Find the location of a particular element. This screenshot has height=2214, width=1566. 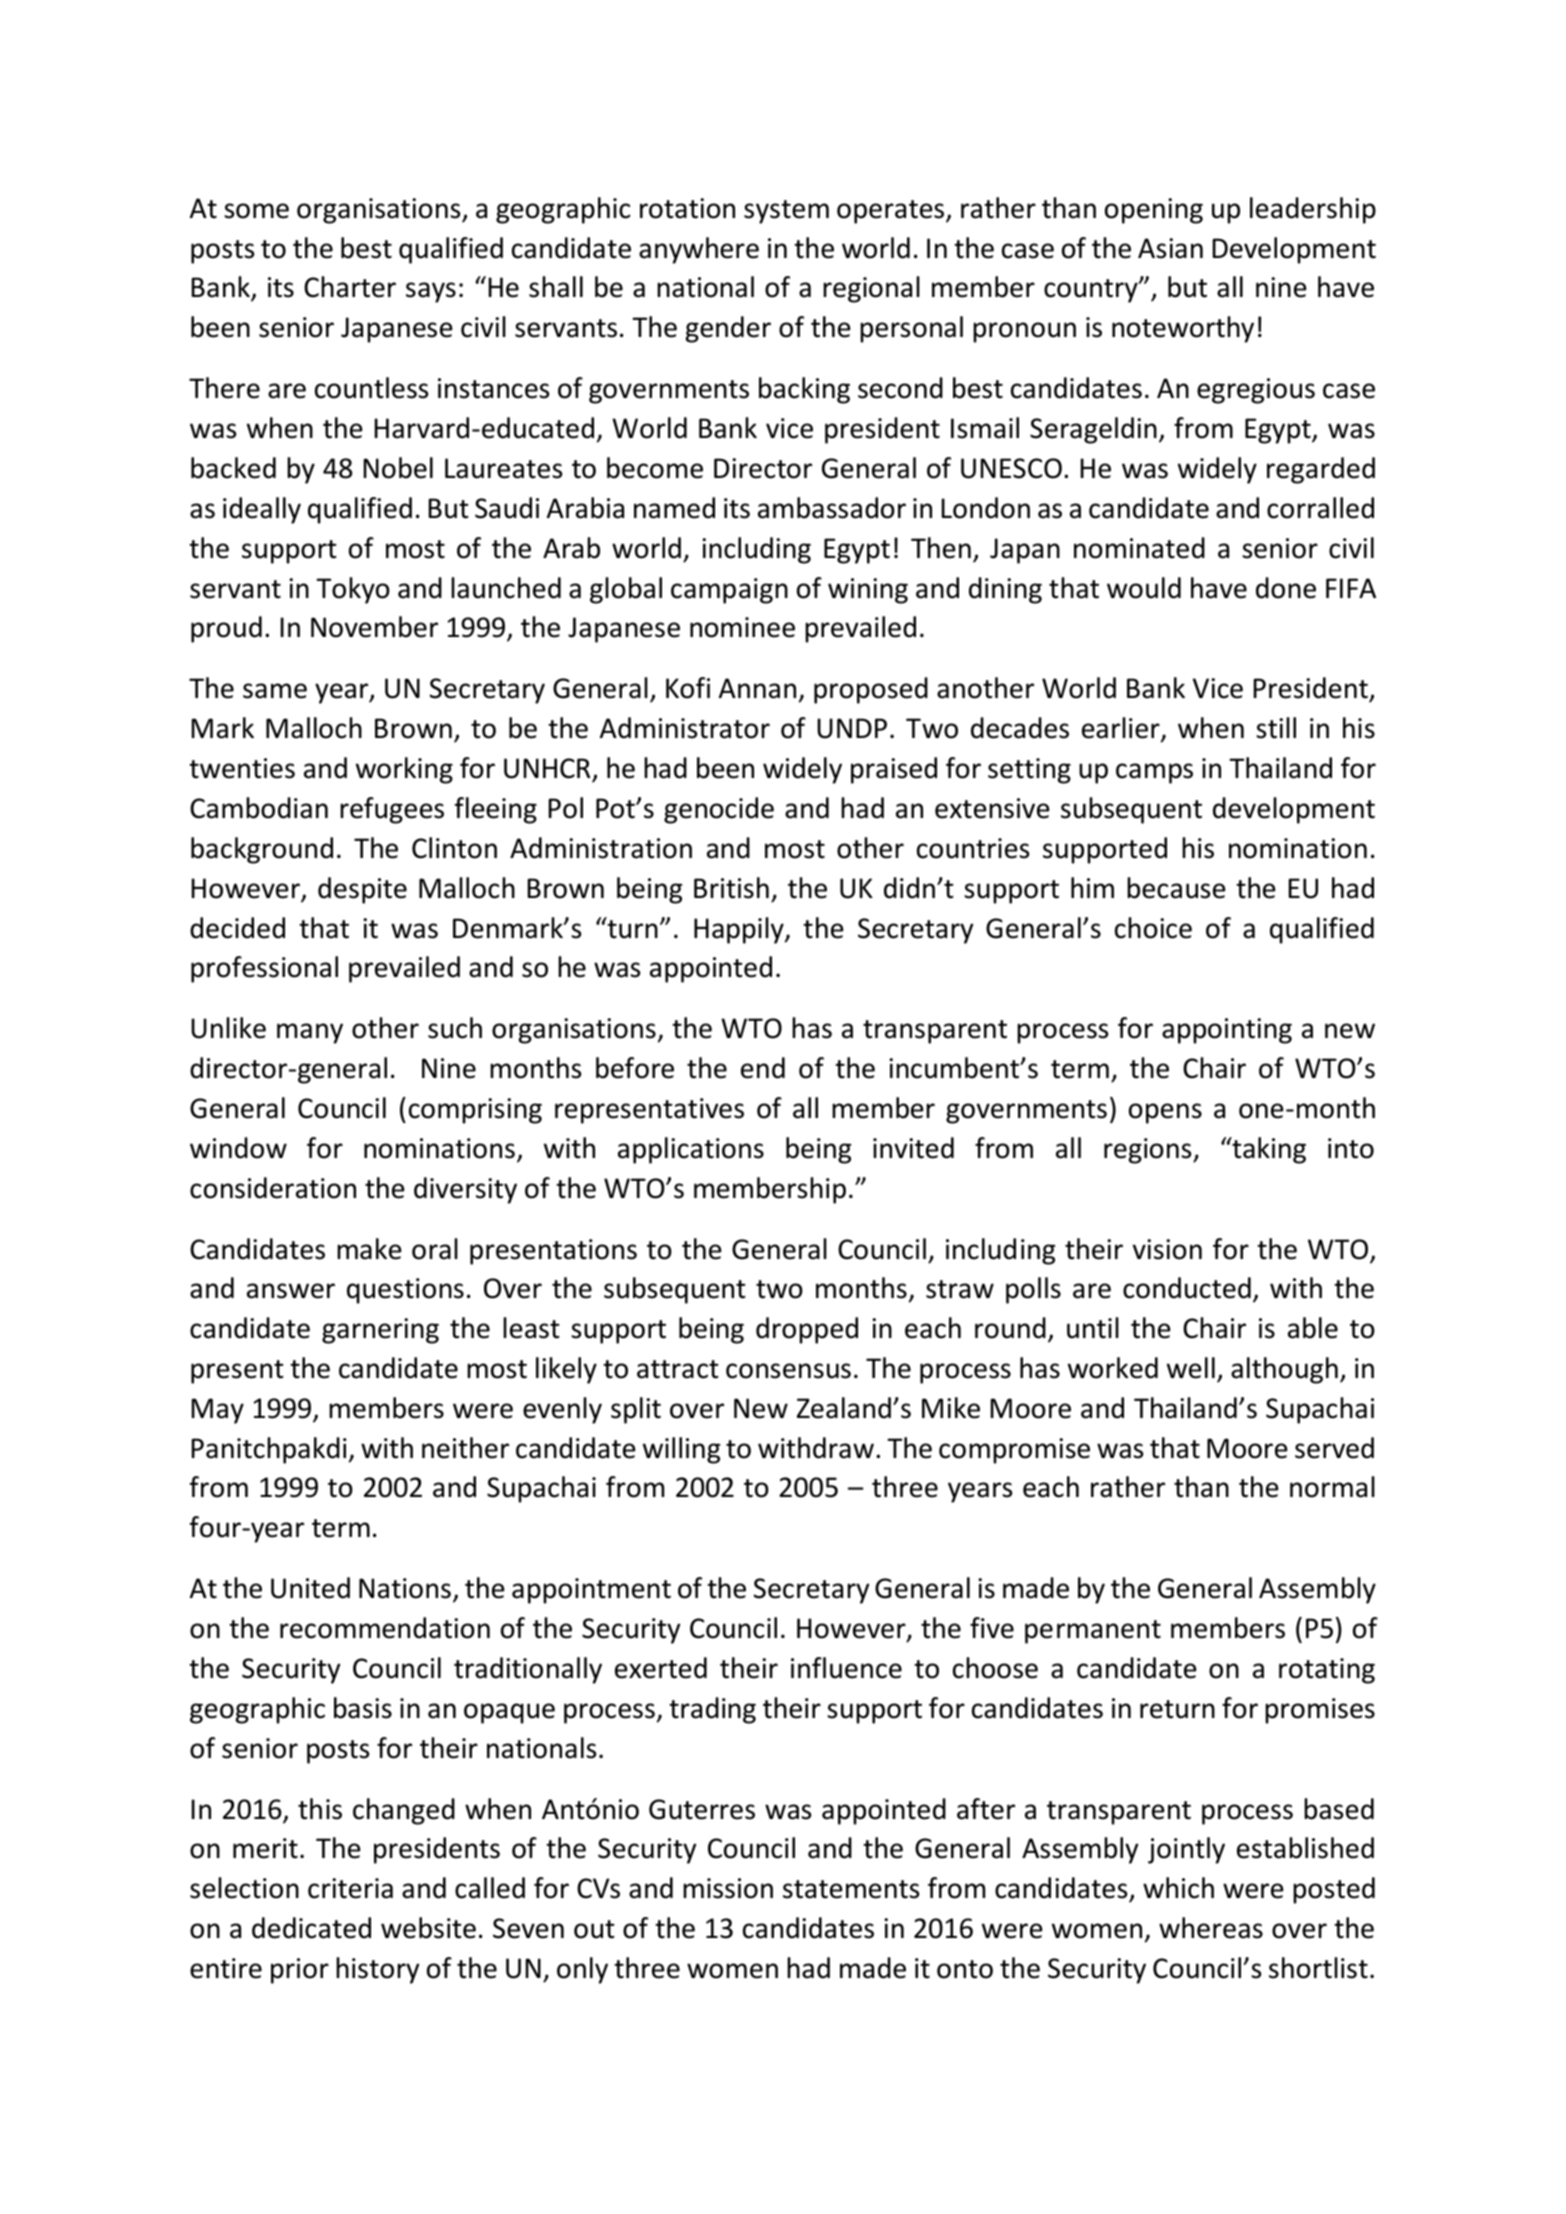

Asian is located at coordinates (1170, 248).
